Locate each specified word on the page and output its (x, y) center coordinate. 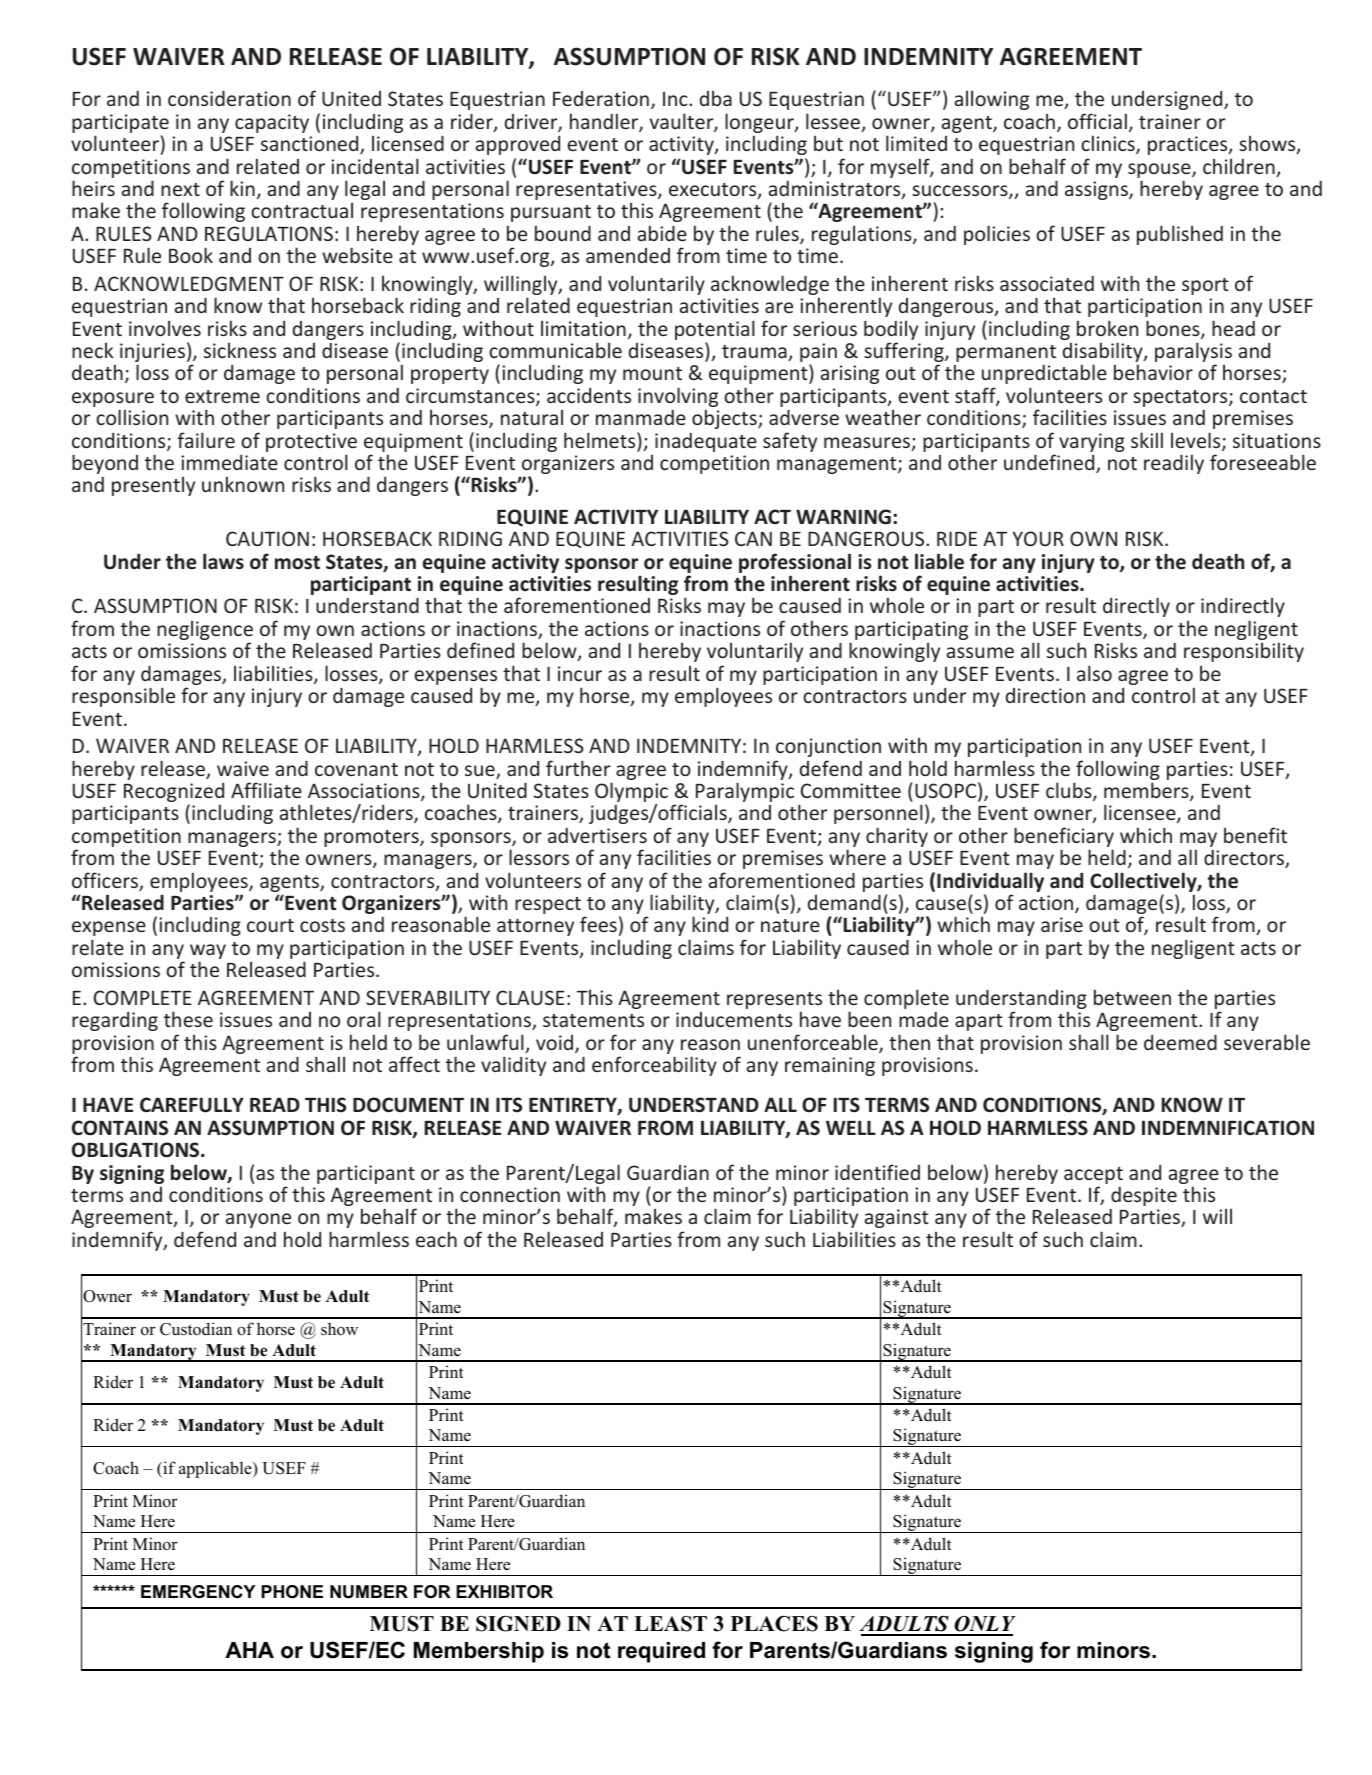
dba (716, 98)
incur (580, 673)
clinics (1109, 144)
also (1094, 673)
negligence (205, 631)
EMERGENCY (198, 1592)
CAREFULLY (192, 1105)
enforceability (654, 1066)
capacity (272, 123)
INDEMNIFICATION (1228, 1128)
